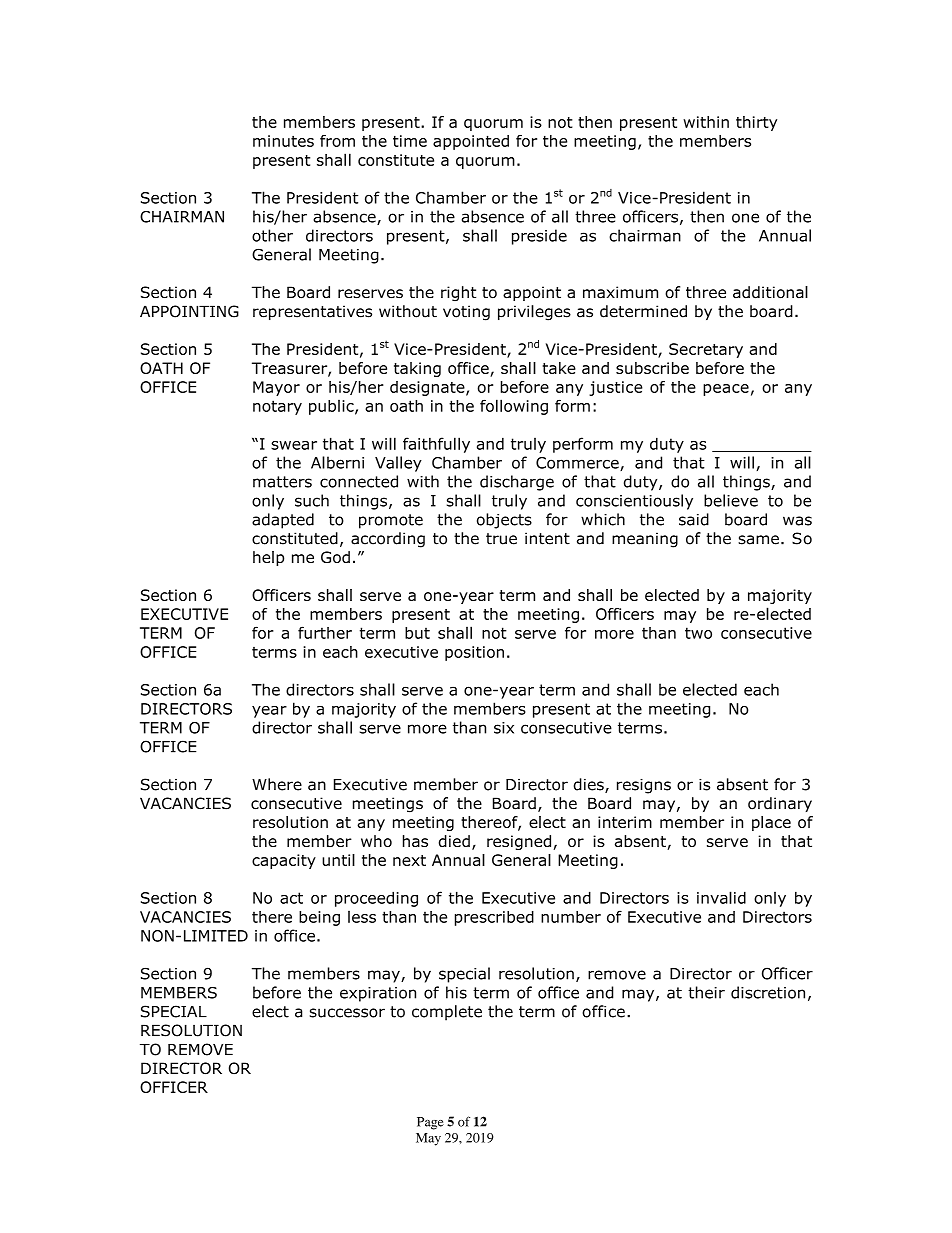  What do you see at coordinates (731, 500) in the image?
I see `believe` at bounding box center [731, 500].
